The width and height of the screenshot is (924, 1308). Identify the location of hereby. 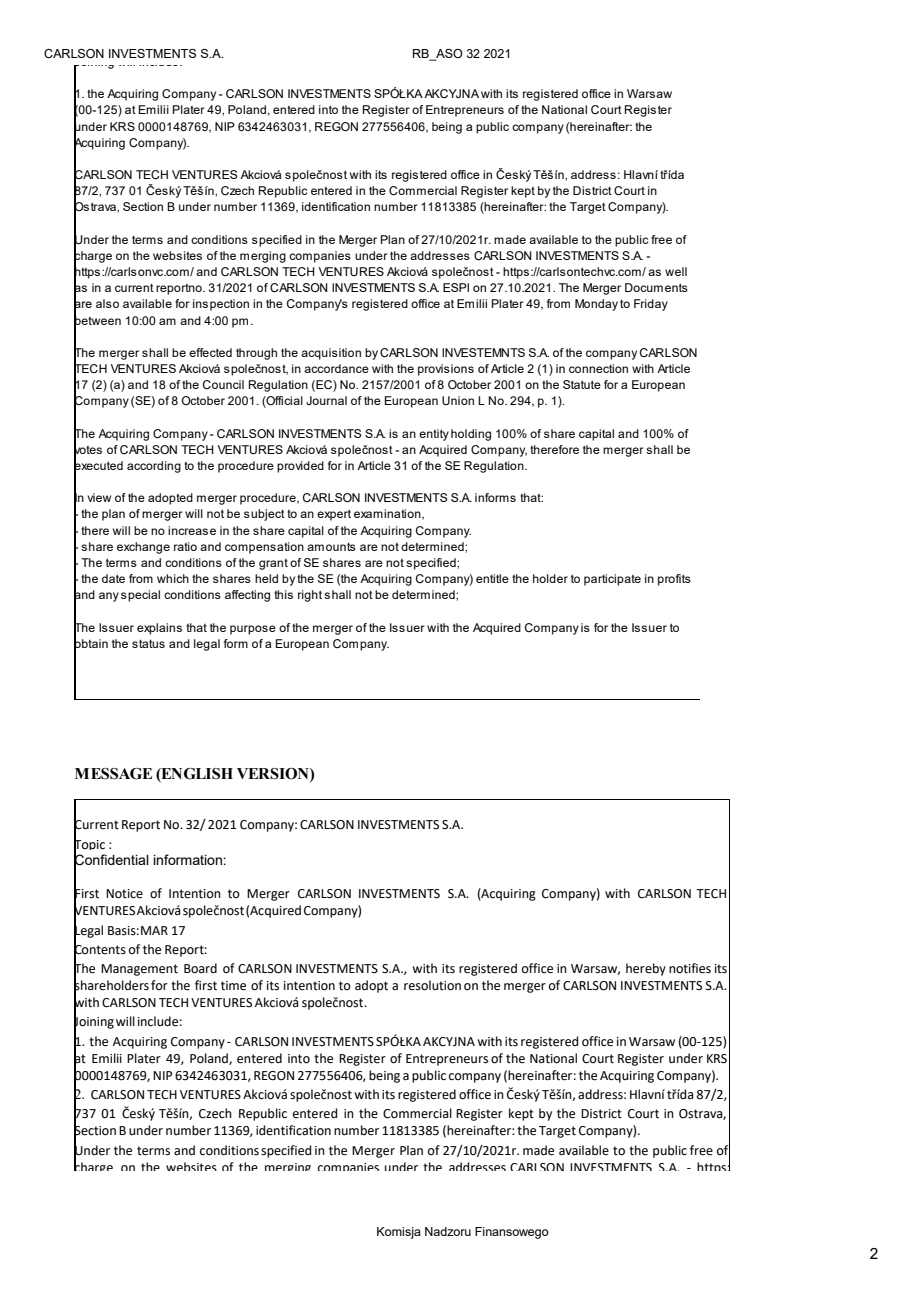
(646, 969).
